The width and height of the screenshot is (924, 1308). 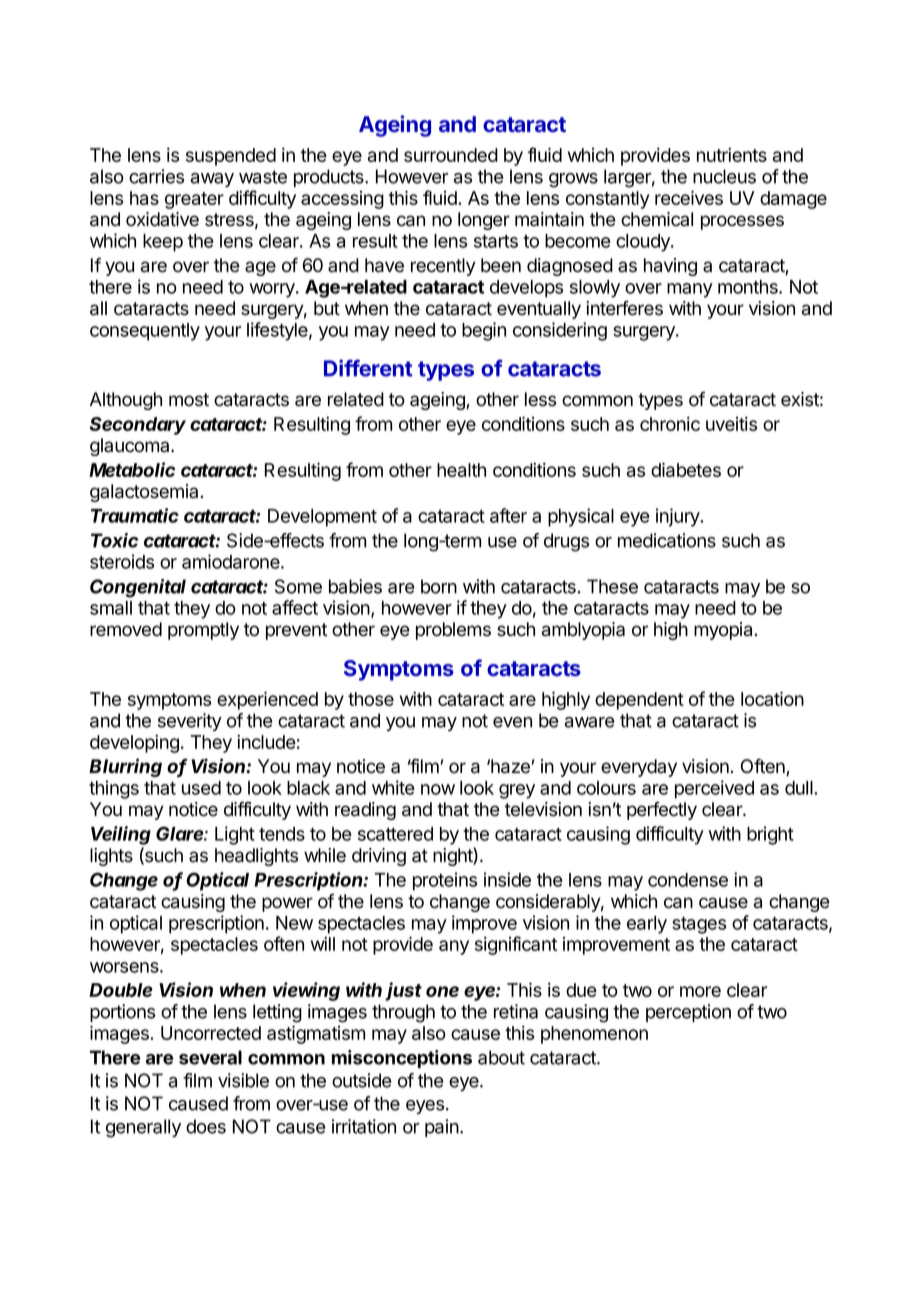 What do you see at coordinates (132, 469) in the screenshot?
I see `Metabolic` at bounding box center [132, 469].
